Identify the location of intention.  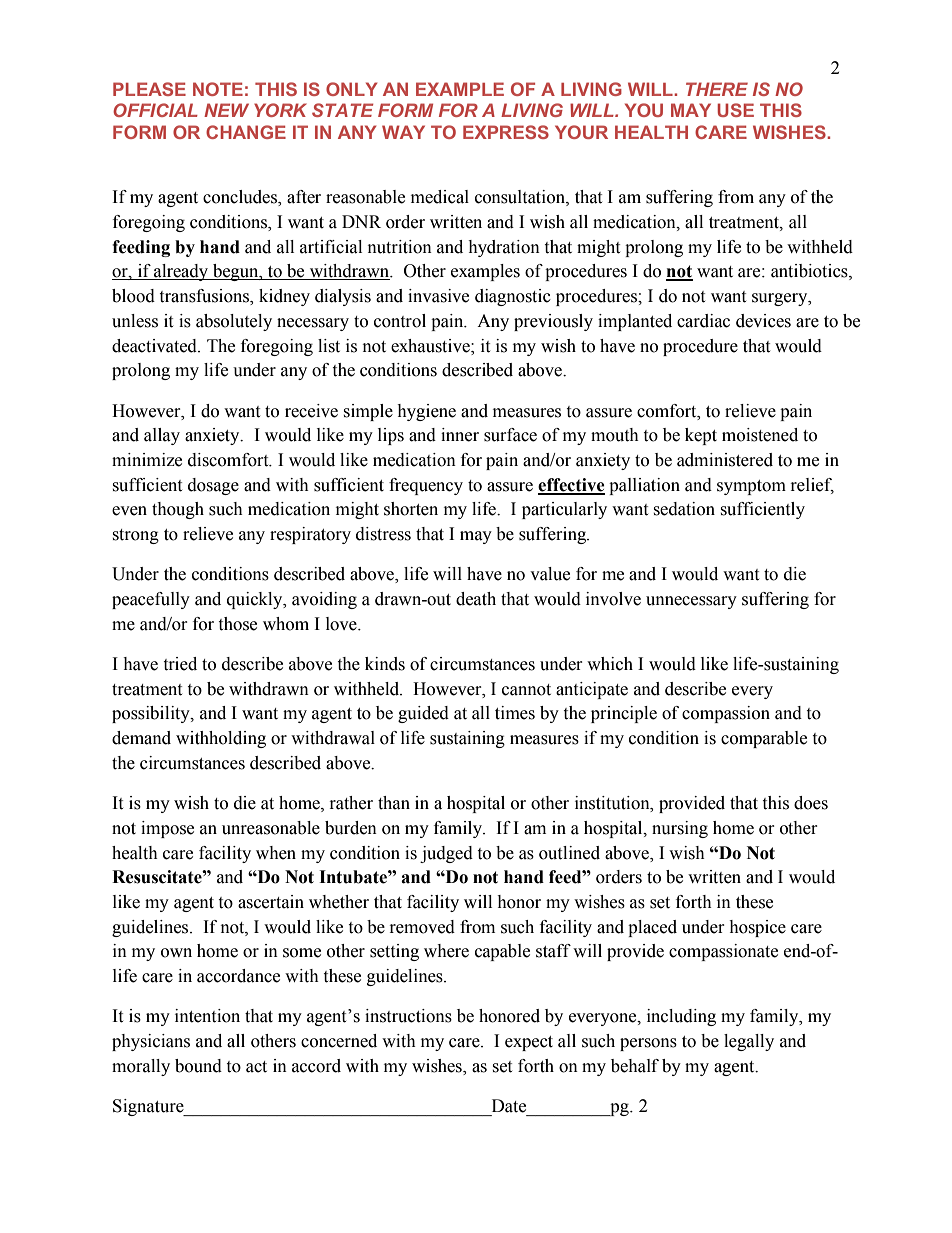
(207, 1016).
